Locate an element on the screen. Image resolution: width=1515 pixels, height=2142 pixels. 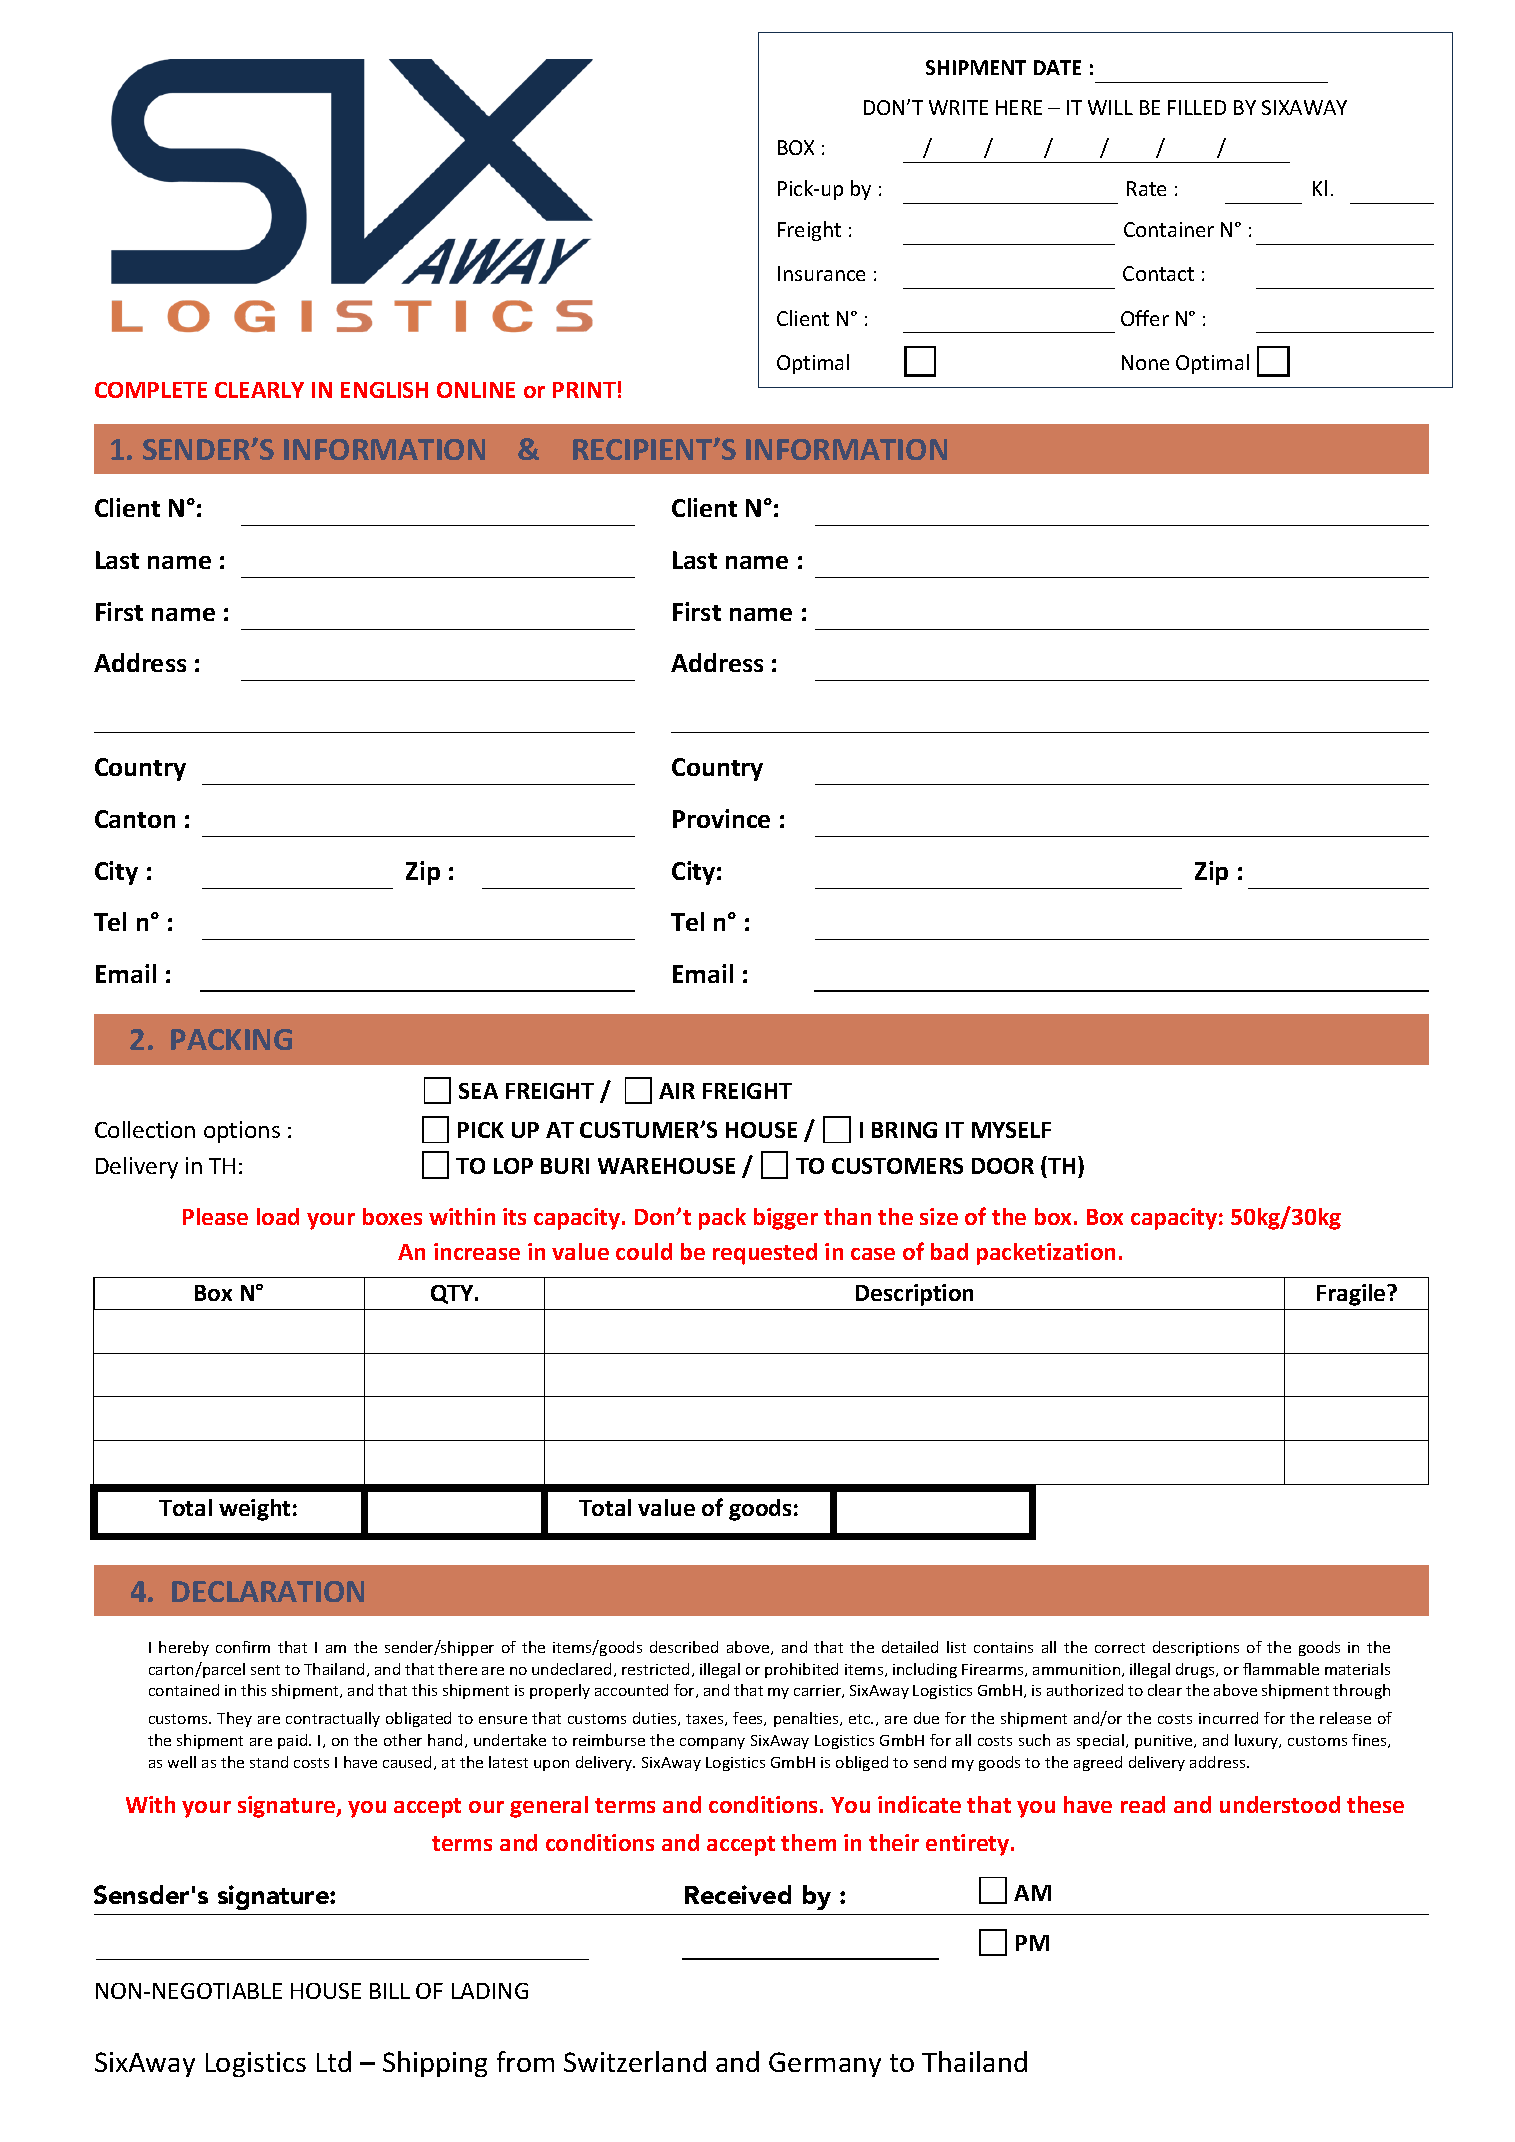
None is located at coordinates (1145, 362).
